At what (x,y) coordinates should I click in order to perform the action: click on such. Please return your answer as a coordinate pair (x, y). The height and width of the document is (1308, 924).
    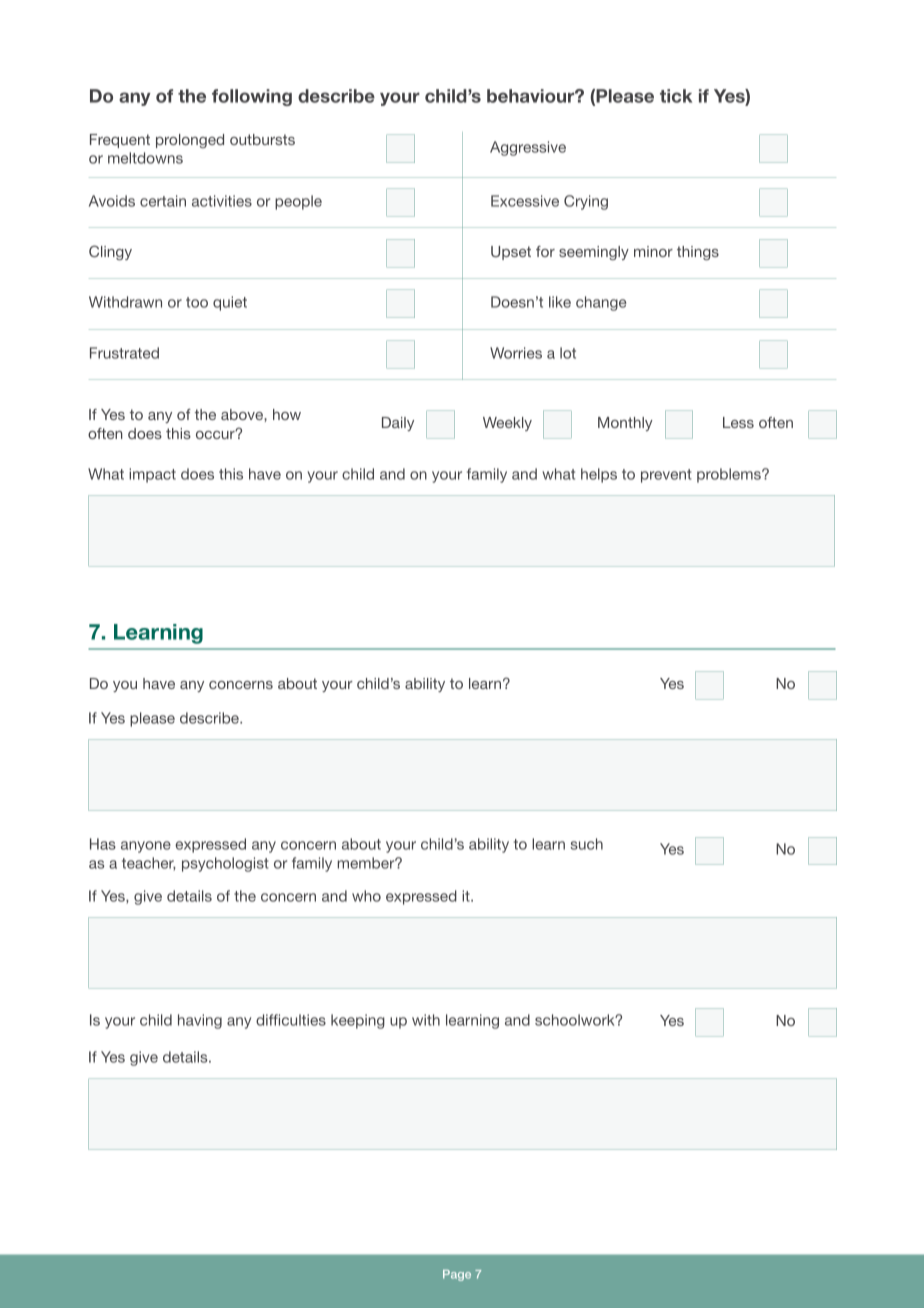
    Looking at the image, I should click on (586, 844).
